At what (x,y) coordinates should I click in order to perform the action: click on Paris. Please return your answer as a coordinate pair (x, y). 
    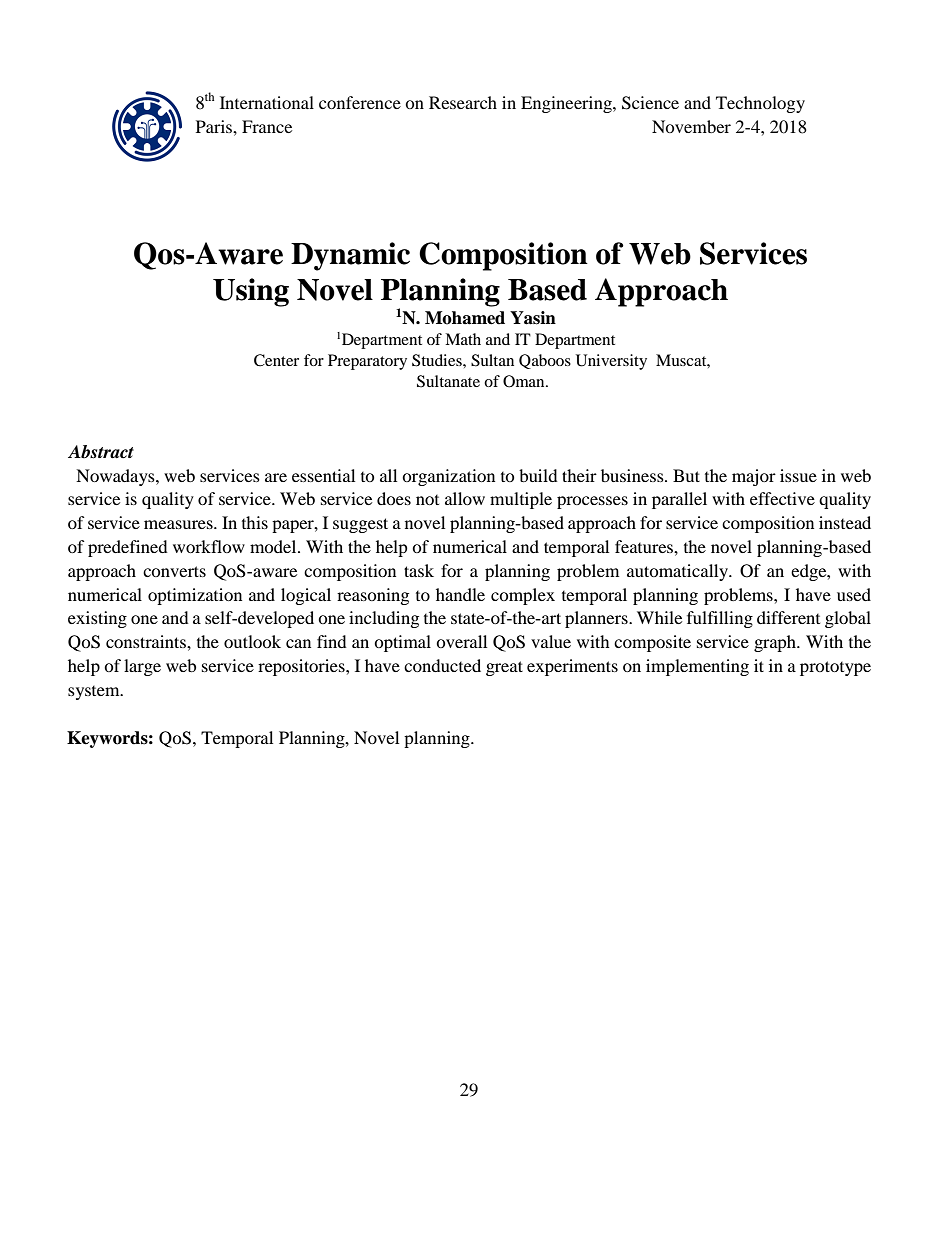
    Looking at the image, I should click on (215, 126).
